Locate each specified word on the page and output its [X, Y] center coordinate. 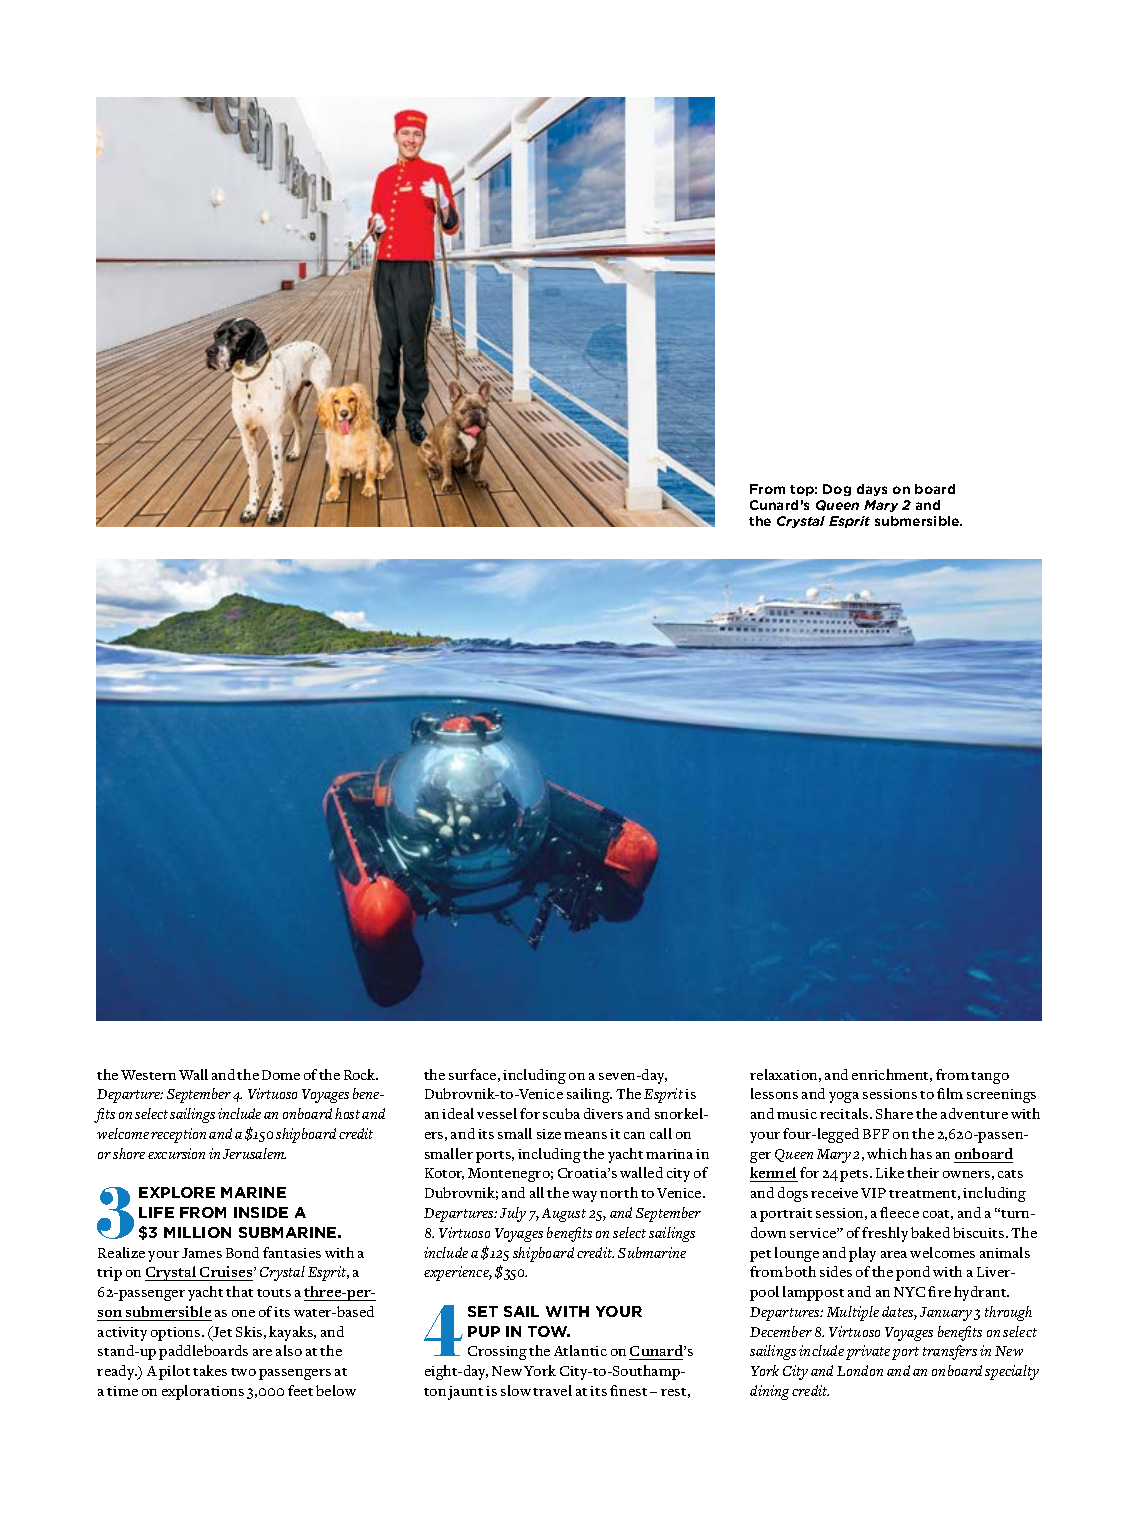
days [872, 490]
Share [894, 1113]
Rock [361, 1074]
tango [990, 1078]
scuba [561, 1113]
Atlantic [580, 1350]
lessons [774, 1093]
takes [210, 1370]
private [868, 1352]
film [950, 1093]
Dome [281, 1075]
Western [148, 1075]
